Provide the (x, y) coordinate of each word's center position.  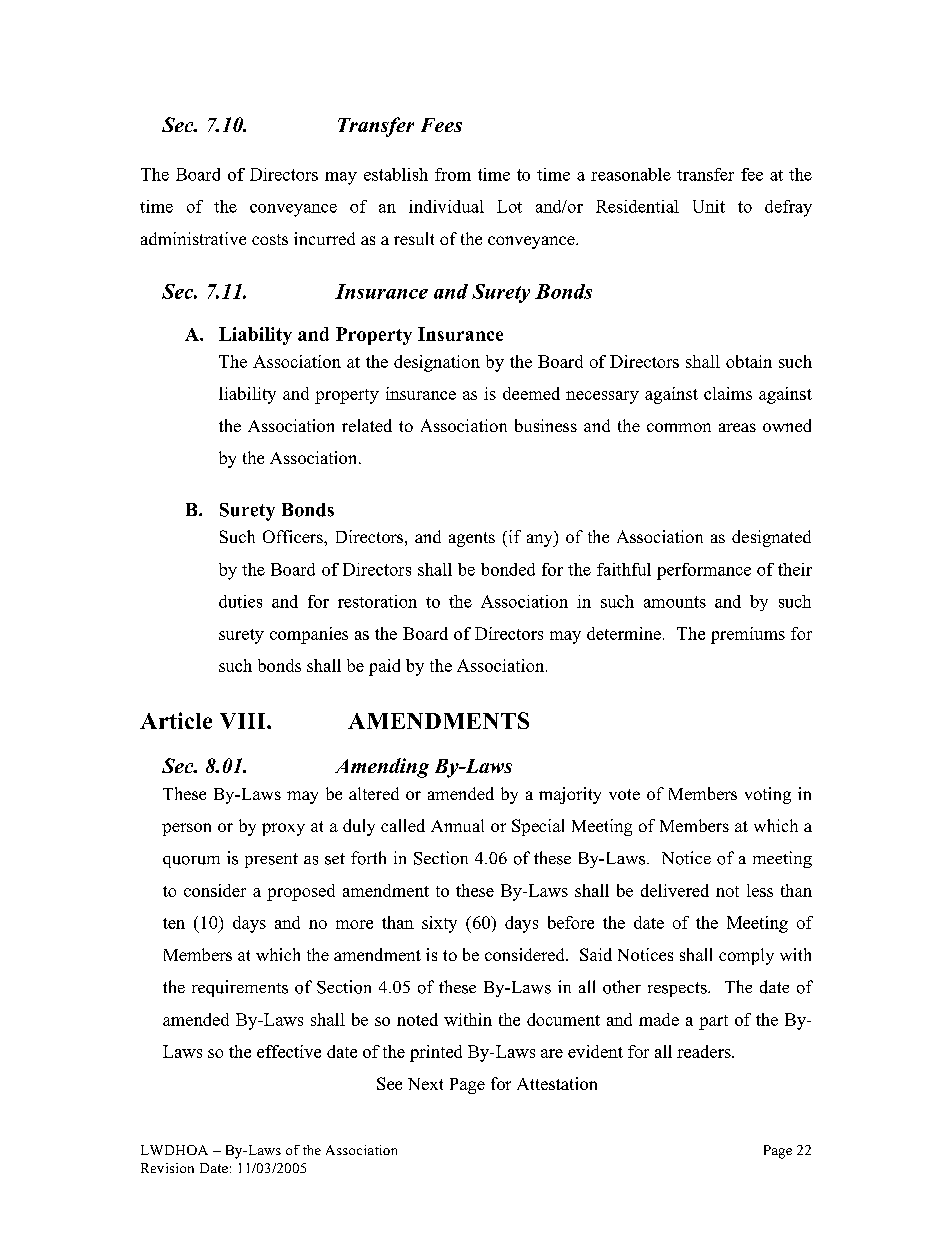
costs (270, 239)
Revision (167, 1168)
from (453, 174)
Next (425, 1084)
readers (705, 1051)
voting (768, 795)
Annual (457, 825)
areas (737, 427)
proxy (283, 829)
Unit (709, 206)
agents (472, 539)
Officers (294, 536)
